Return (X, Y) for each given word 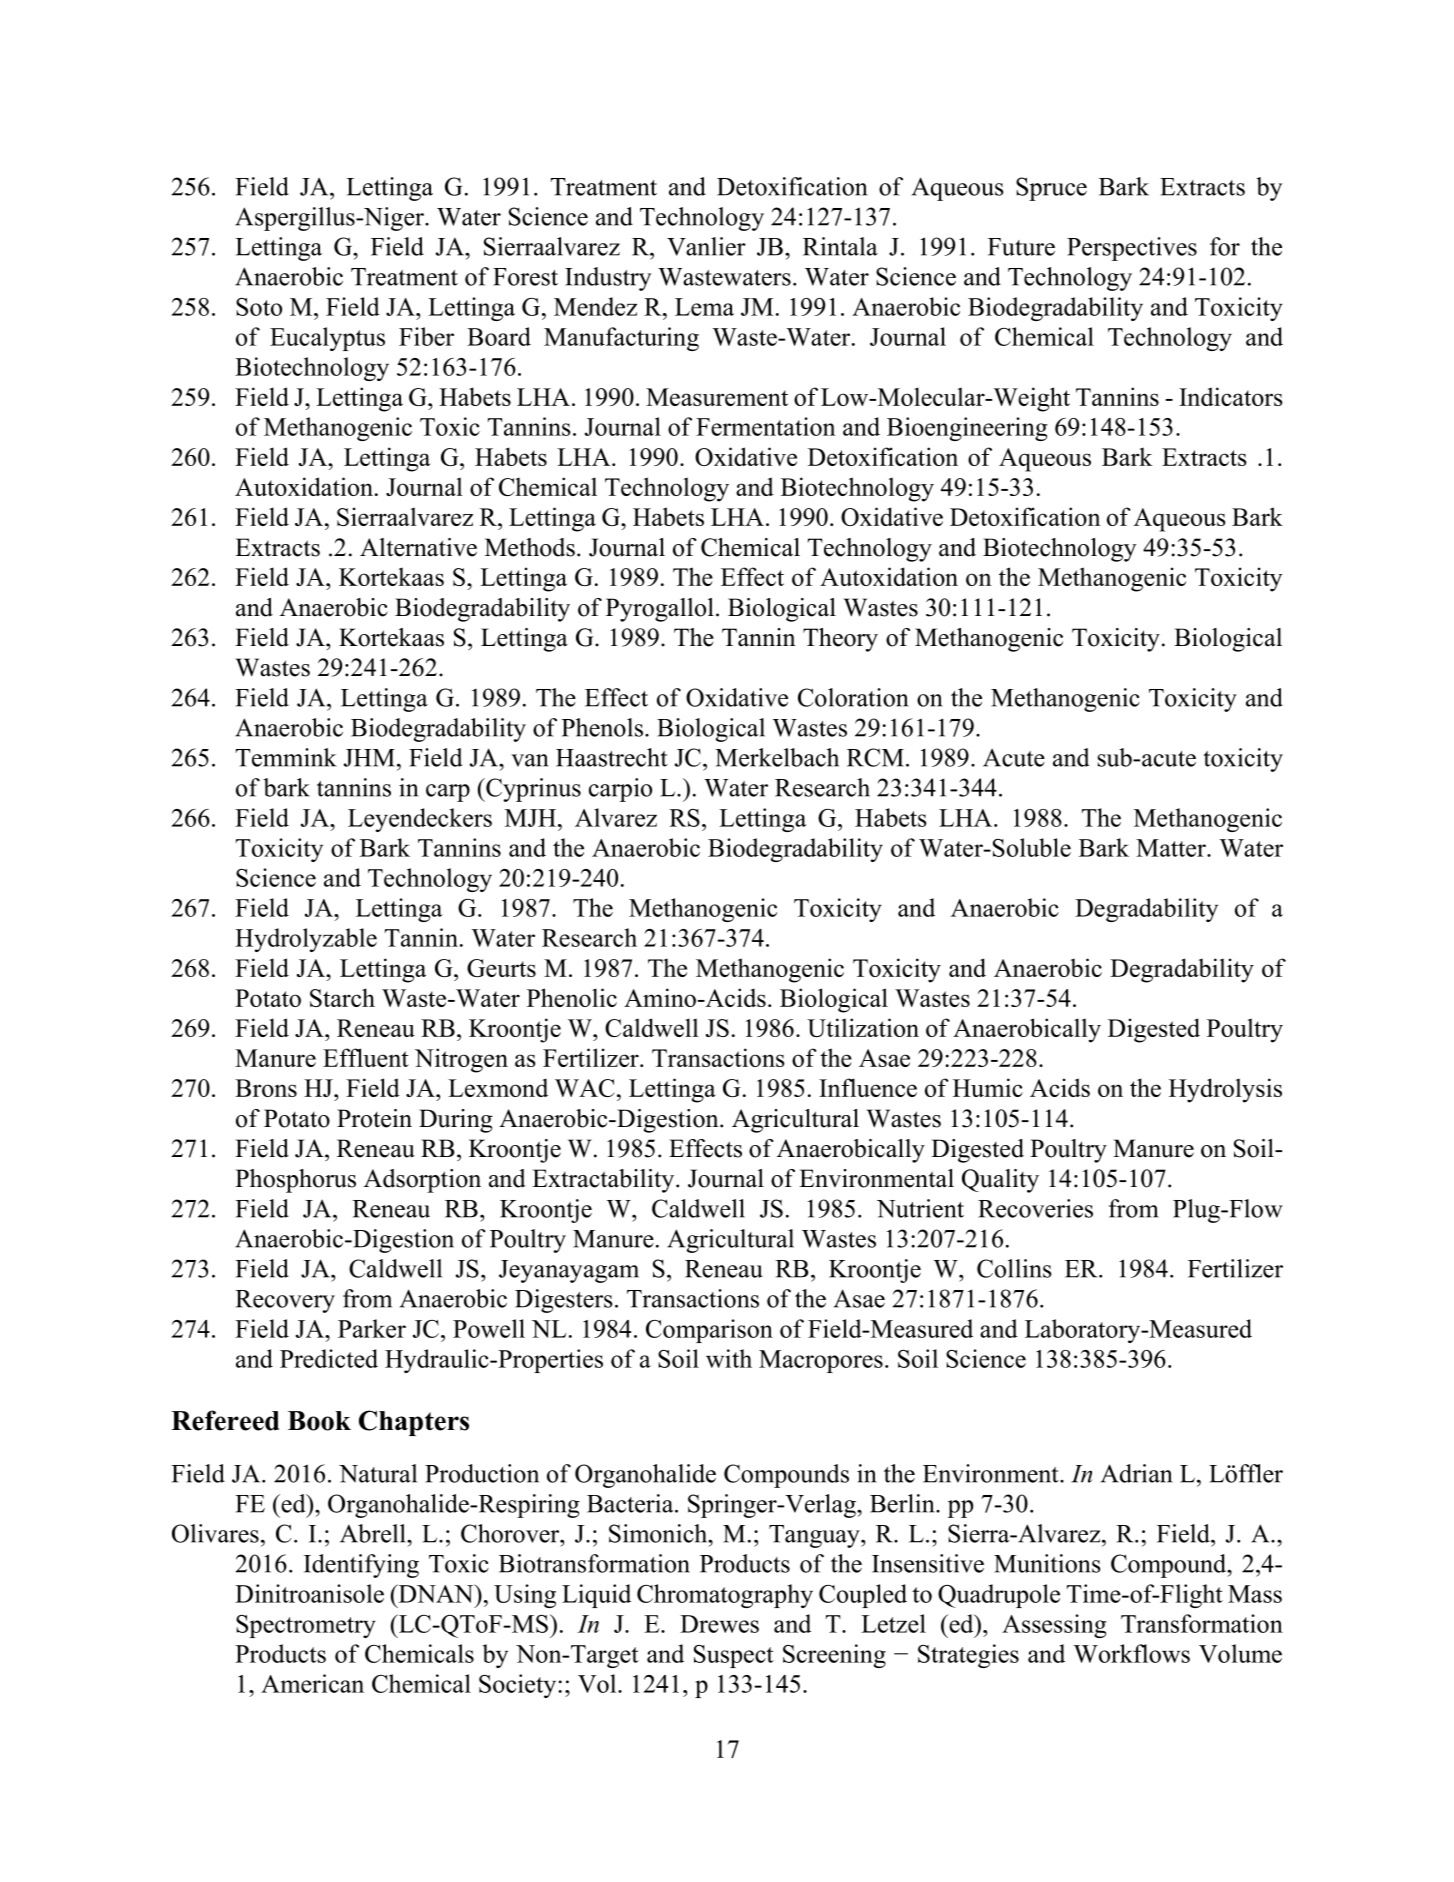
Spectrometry (306, 1626)
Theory (840, 640)
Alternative (418, 547)
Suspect (734, 1656)
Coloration (853, 697)
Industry (608, 279)
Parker (372, 1328)
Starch (342, 997)
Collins (1014, 1268)
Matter (1172, 848)
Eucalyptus (327, 339)
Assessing (1054, 1626)
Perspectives (1132, 249)
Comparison (709, 1331)
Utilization (863, 1027)
